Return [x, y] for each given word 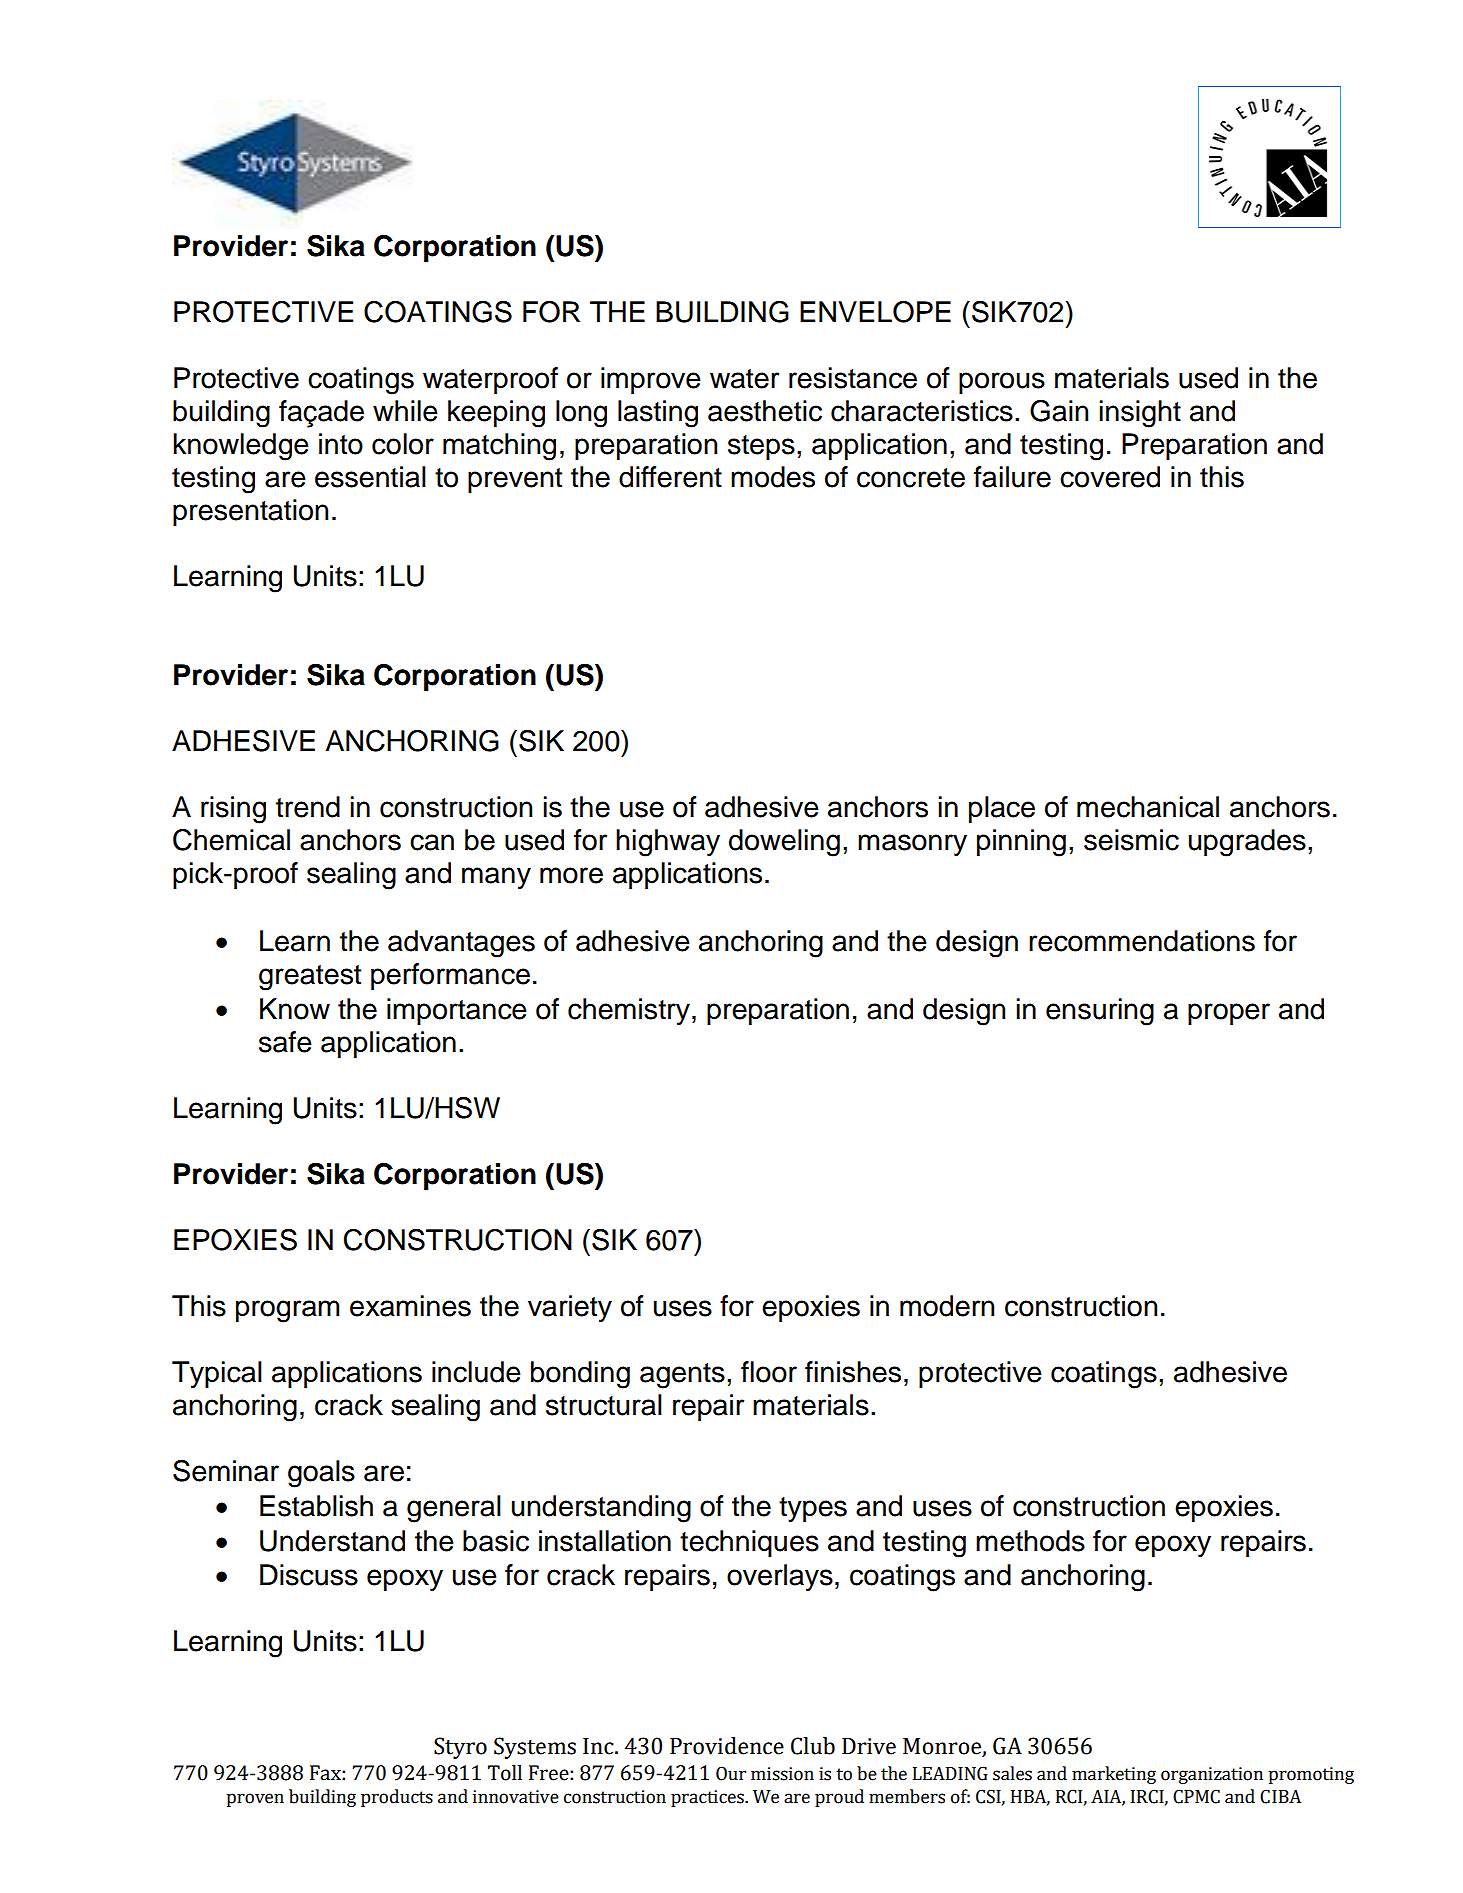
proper [1229, 1014]
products [397, 1798]
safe [285, 1042]
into [341, 444]
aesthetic [765, 411]
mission [782, 1774]
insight [1140, 414]
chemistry [629, 1011]
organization [1212, 1775]
